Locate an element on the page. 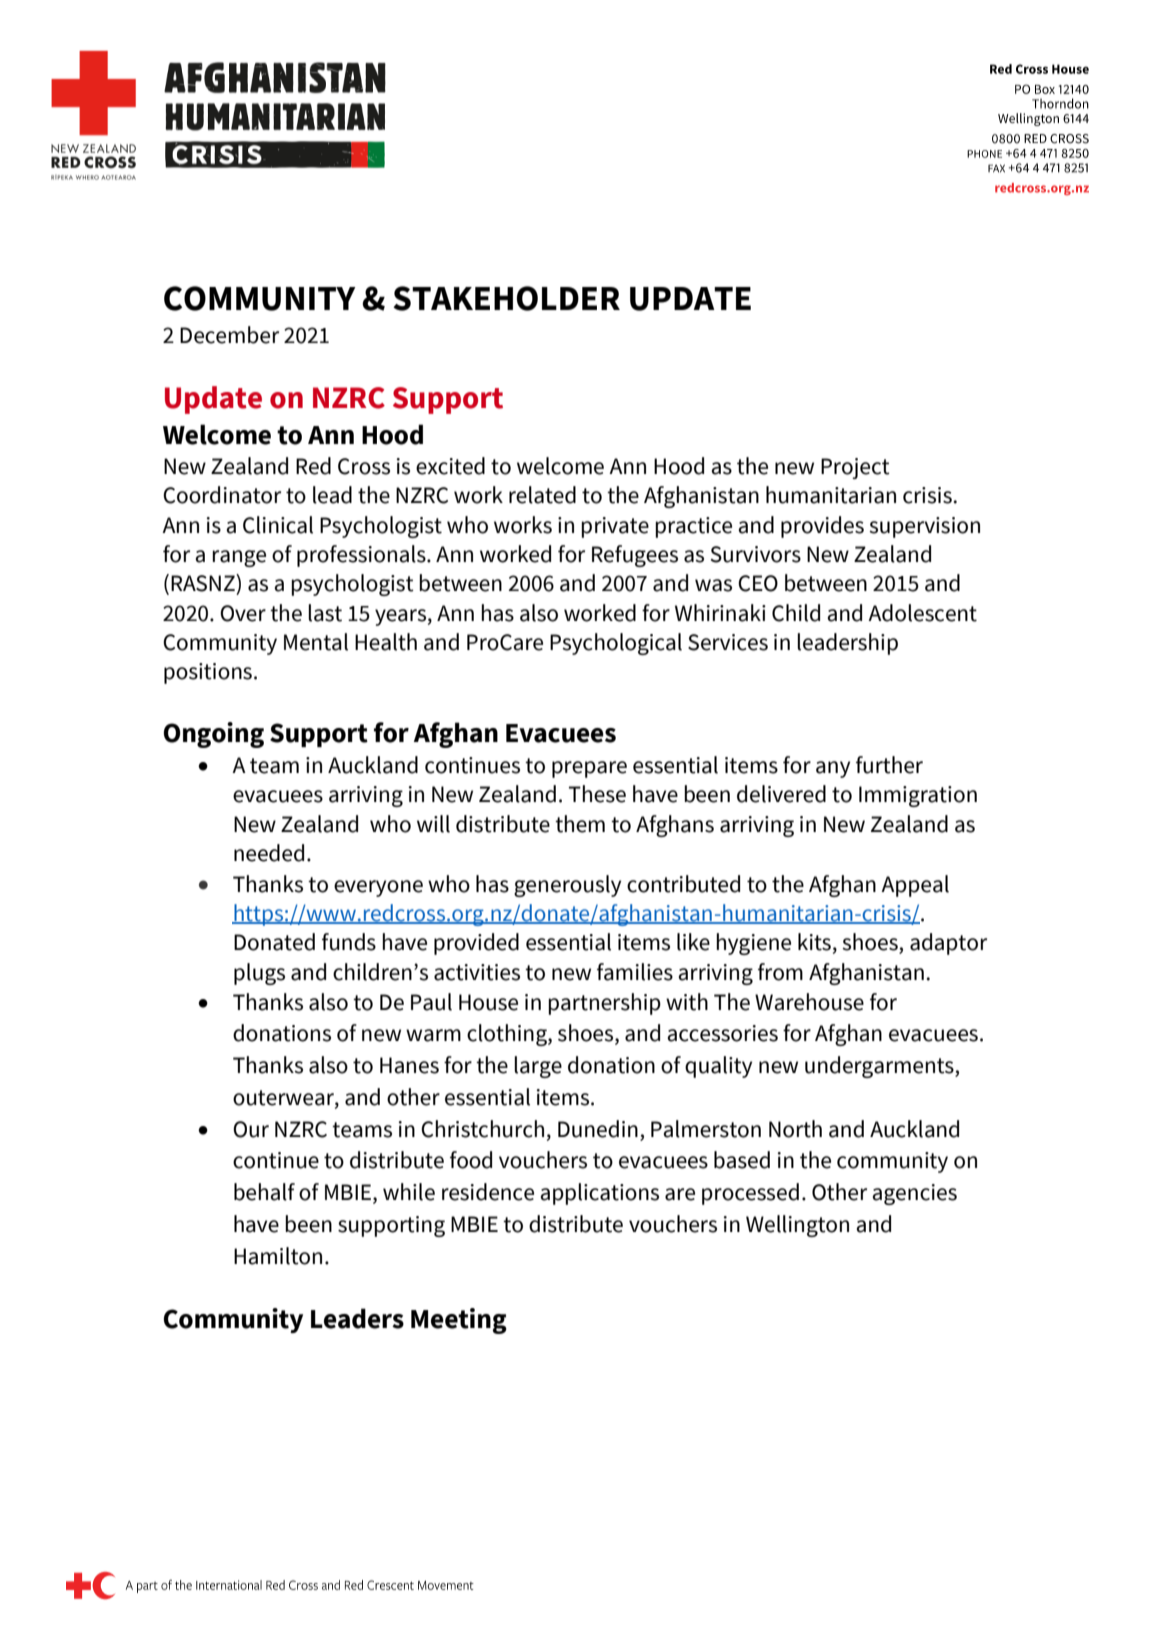  Project is located at coordinates (855, 468).
